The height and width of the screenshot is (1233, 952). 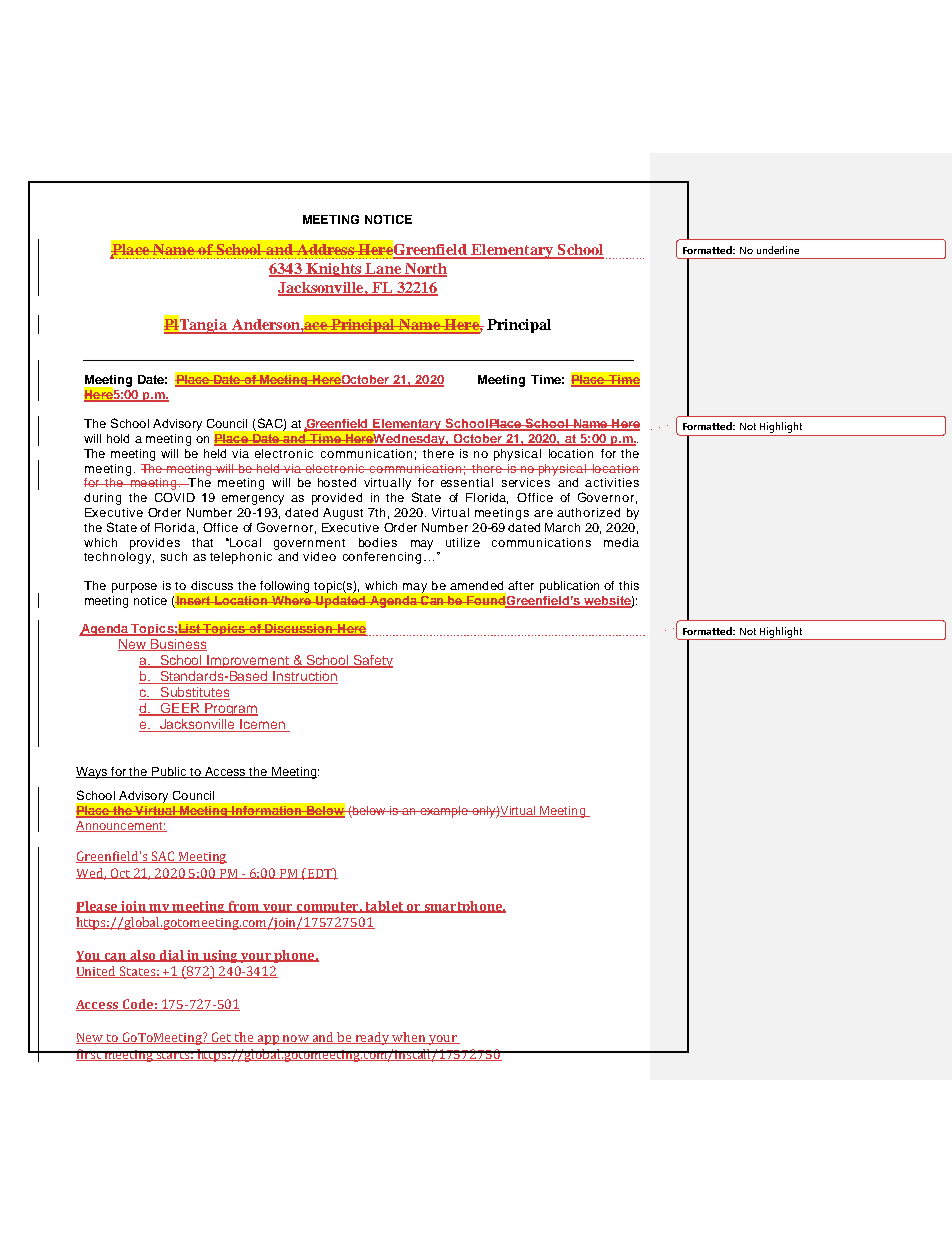 What do you see at coordinates (325, 249) in the screenshot?
I see `Address` at bounding box center [325, 249].
